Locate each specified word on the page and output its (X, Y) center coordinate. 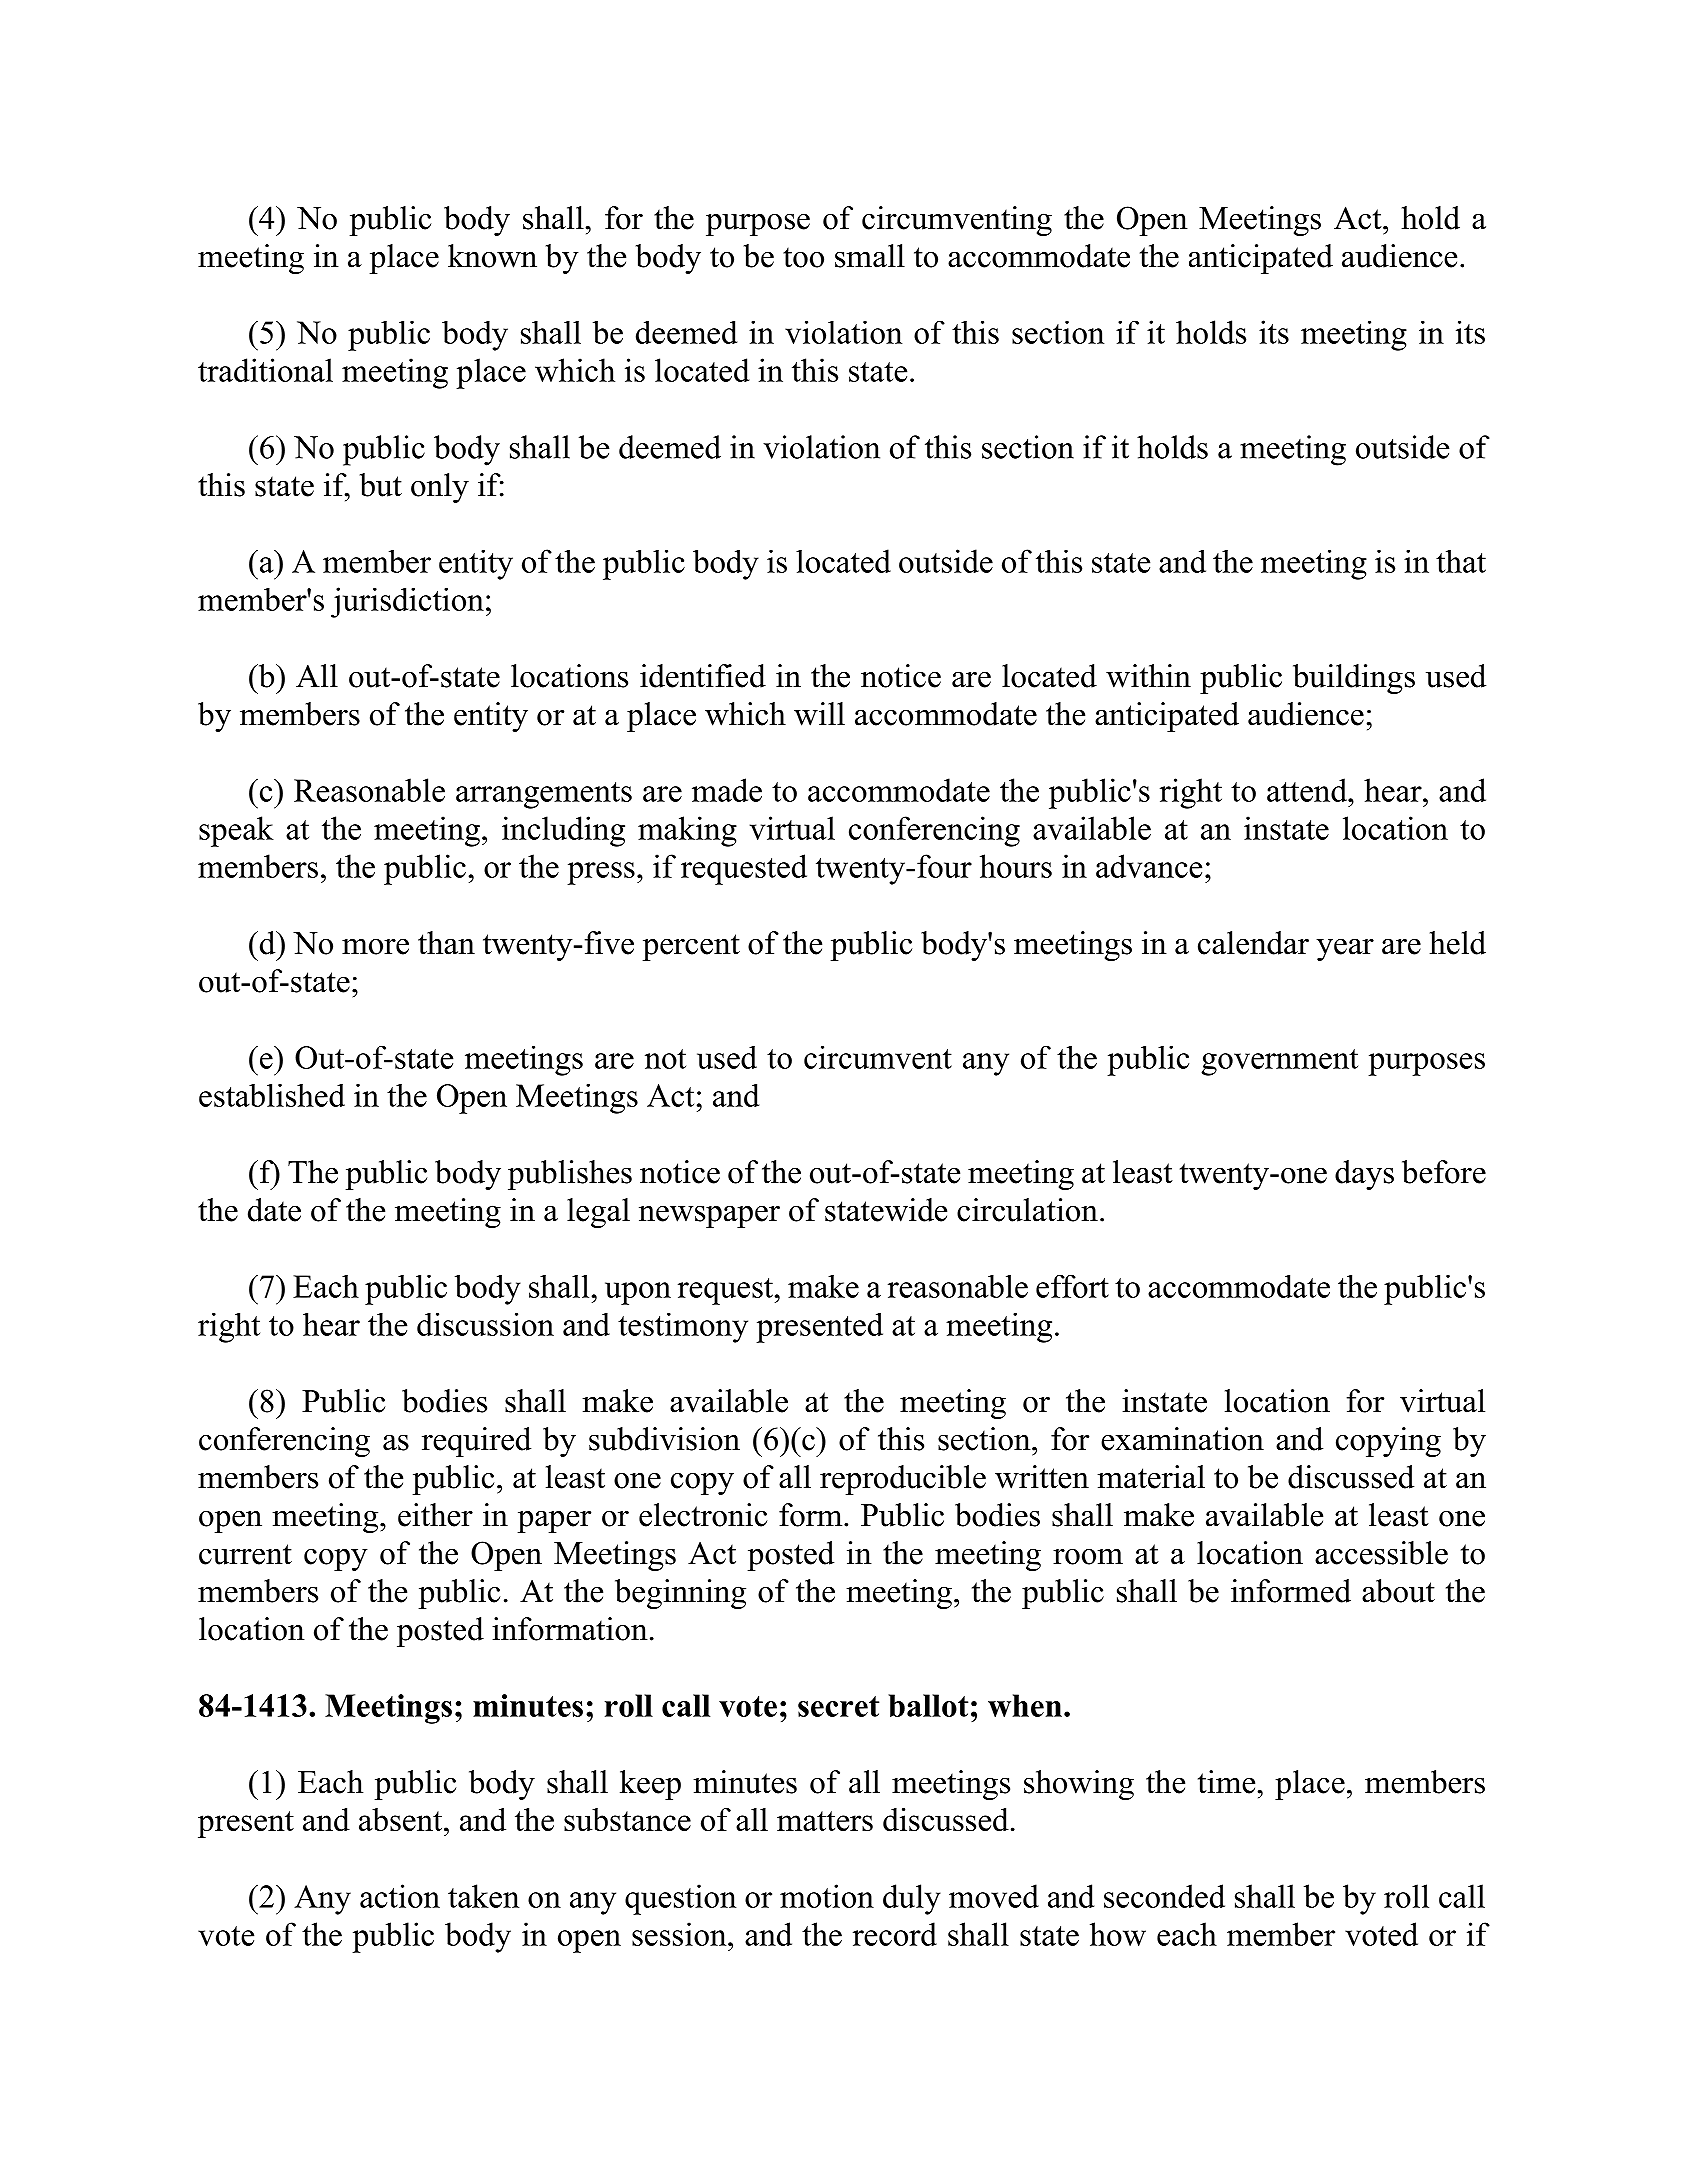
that (1461, 561)
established (272, 1095)
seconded (1164, 1896)
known (492, 256)
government (1279, 1062)
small (870, 256)
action (400, 1896)
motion (827, 1896)
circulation (1027, 1210)
